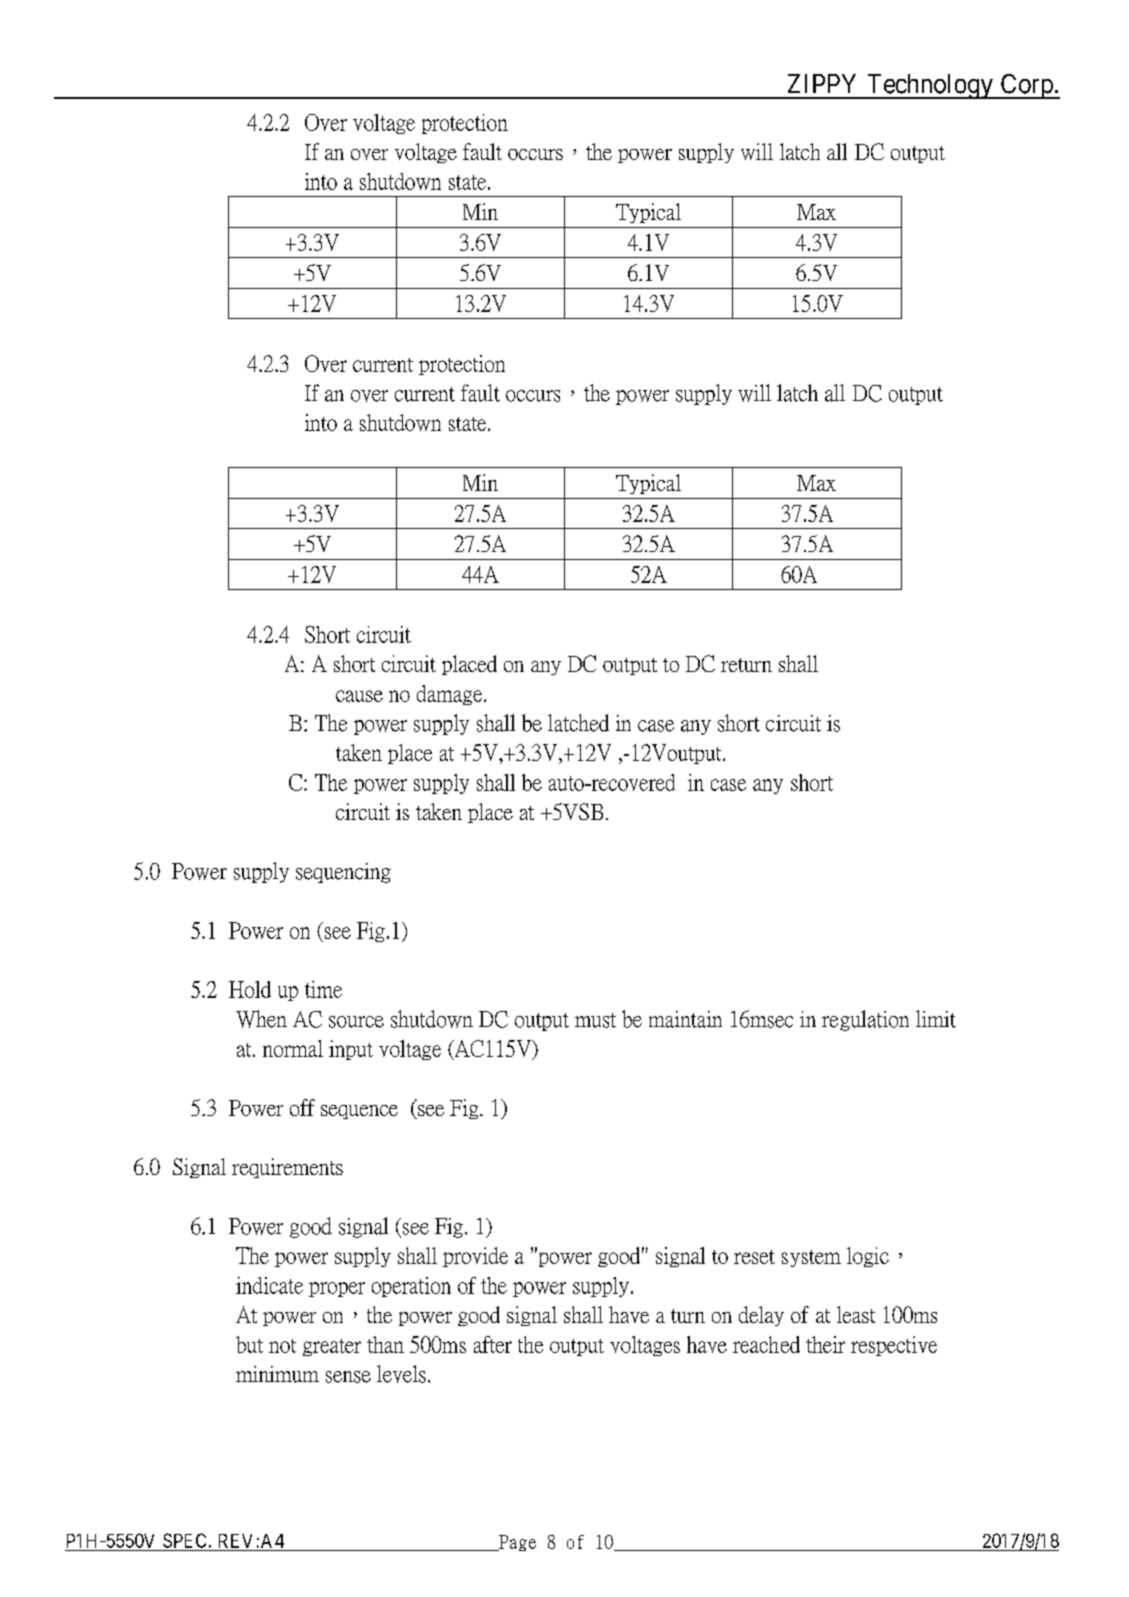 This document has width=1129, height=1597. Describe the element at coordinates (936, 1019) in the document. I see `limit` at that location.
